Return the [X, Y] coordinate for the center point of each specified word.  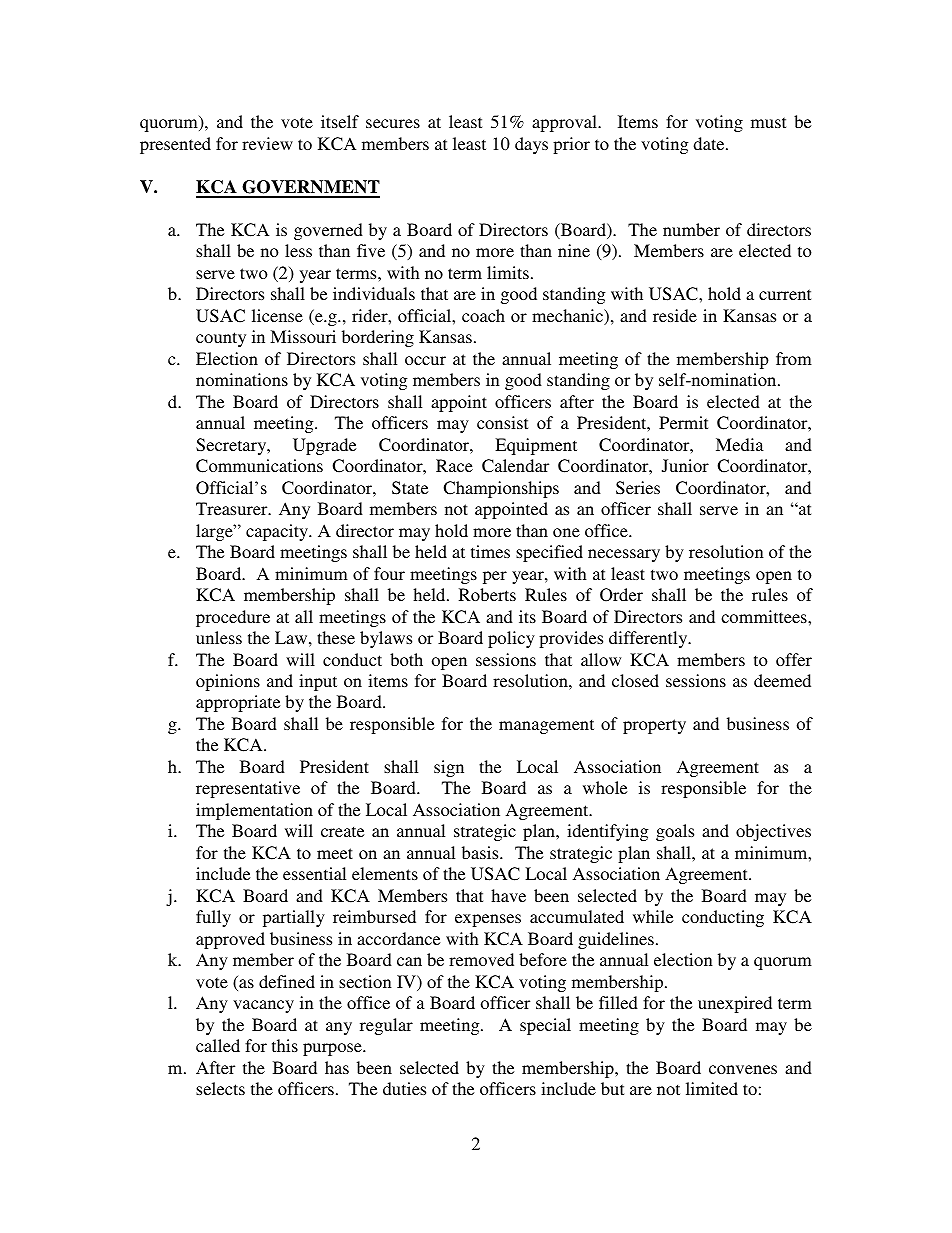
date [710, 143]
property [654, 726]
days [531, 145]
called [218, 1045]
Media [740, 444]
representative [248, 789]
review [267, 143]
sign [449, 768]
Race [454, 465]
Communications [259, 466]
